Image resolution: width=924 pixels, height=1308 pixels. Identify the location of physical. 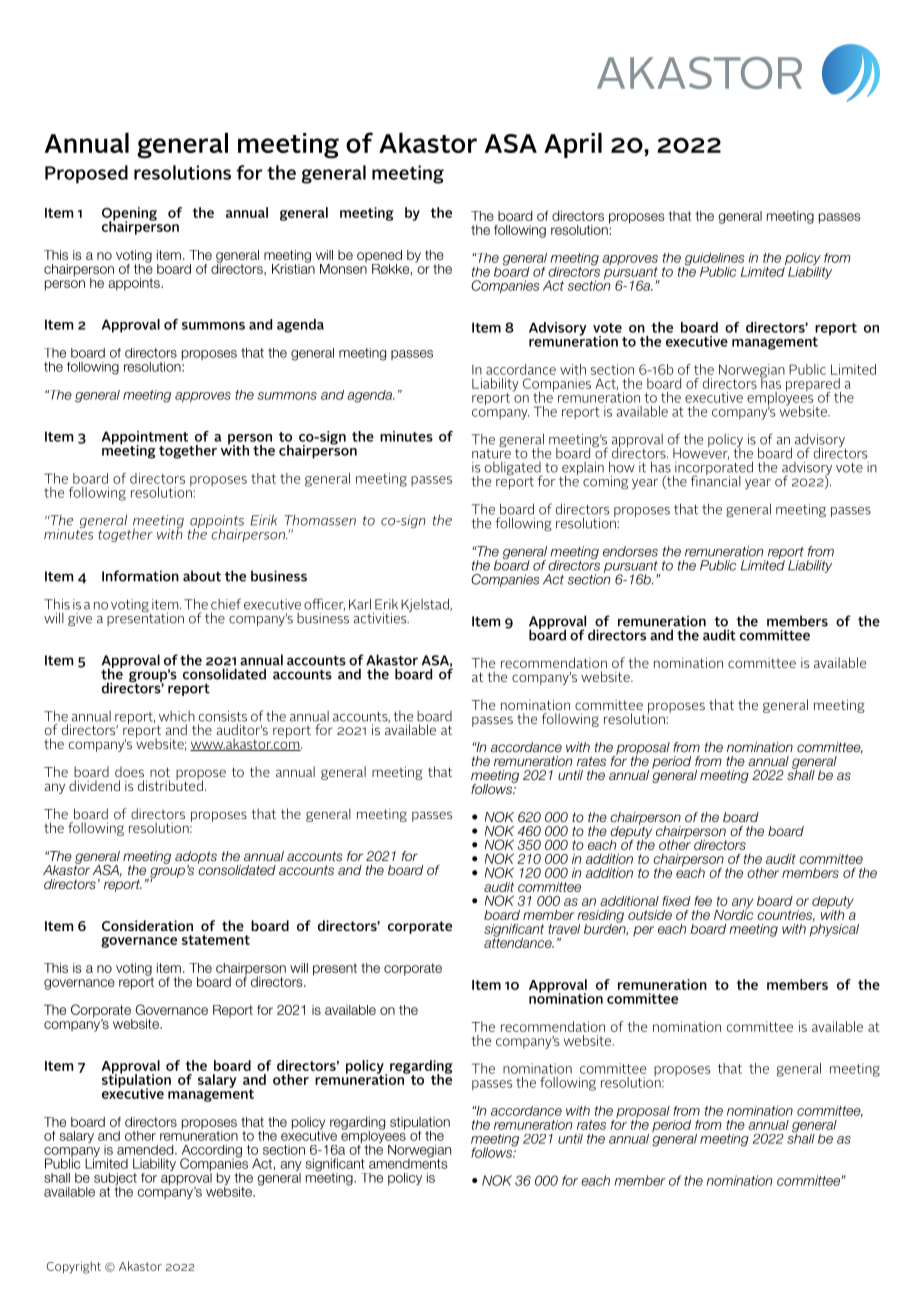
(834, 929).
